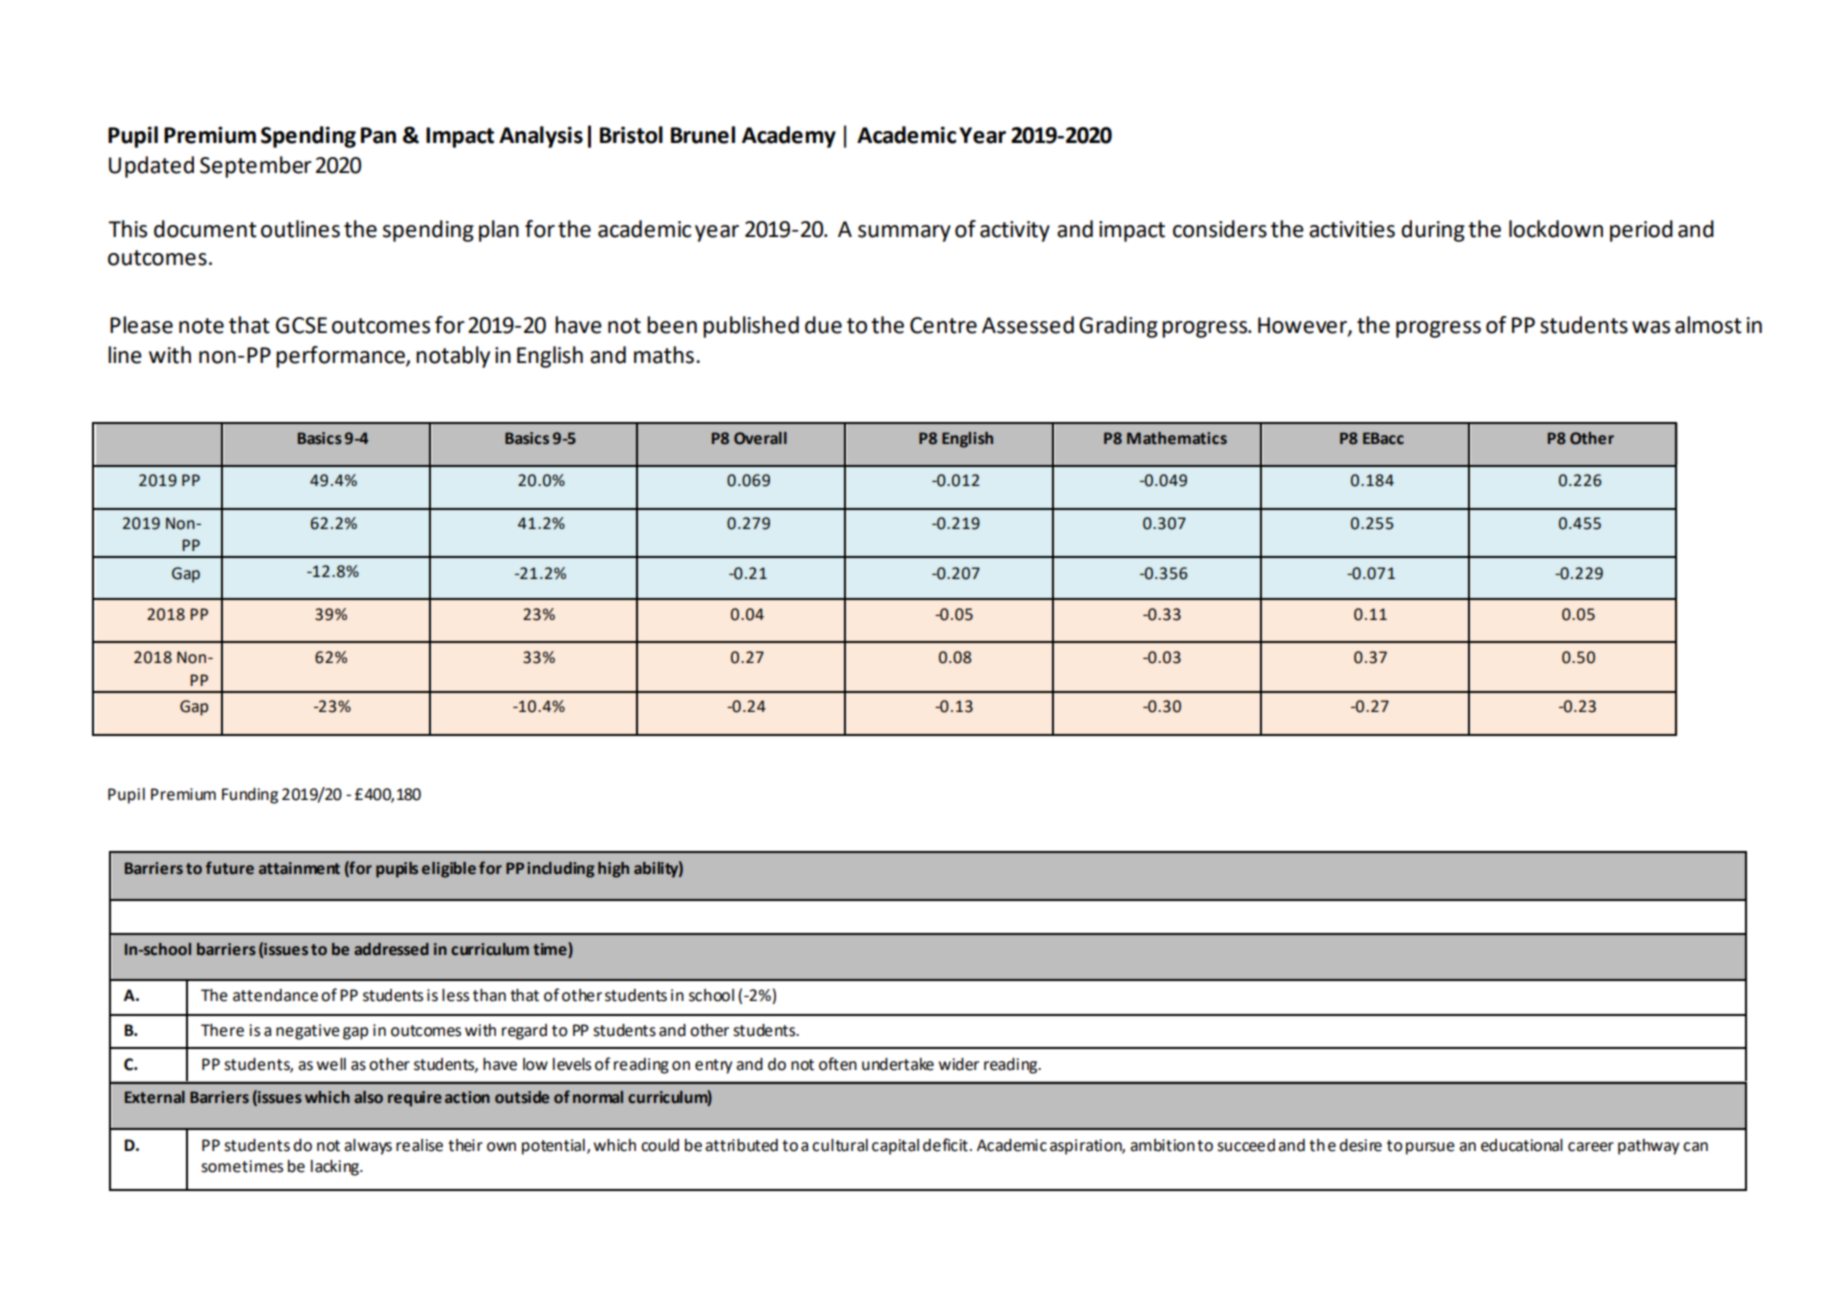  What do you see at coordinates (250, 796) in the screenshot?
I see `Funding` at bounding box center [250, 796].
